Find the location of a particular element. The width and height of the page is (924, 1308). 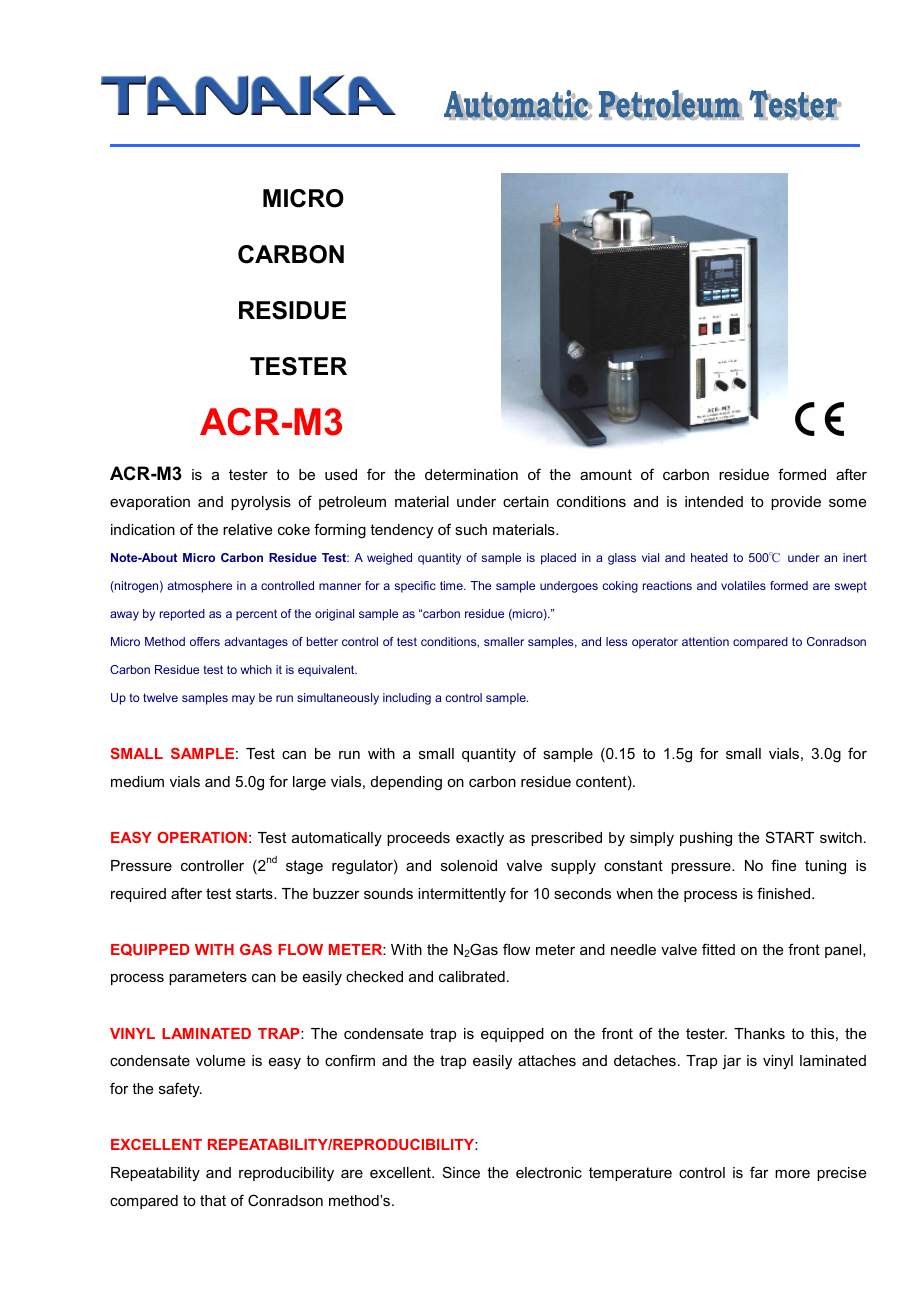

provide is located at coordinates (796, 503).
